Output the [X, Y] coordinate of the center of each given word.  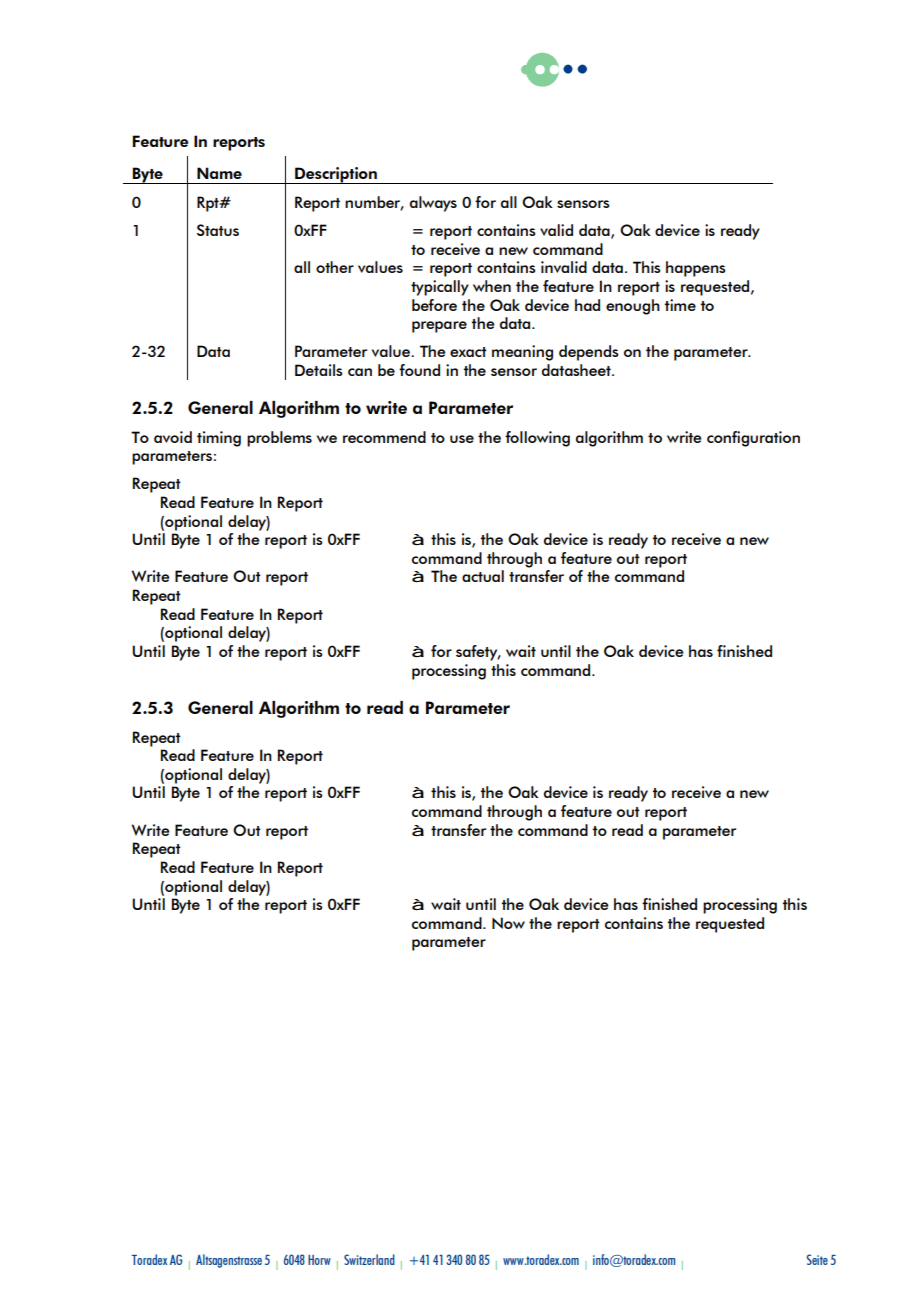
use [462, 439]
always [433, 204]
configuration [753, 439]
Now [508, 923]
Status [218, 230]
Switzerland [369, 1259]
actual [483, 576]
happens [696, 269]
